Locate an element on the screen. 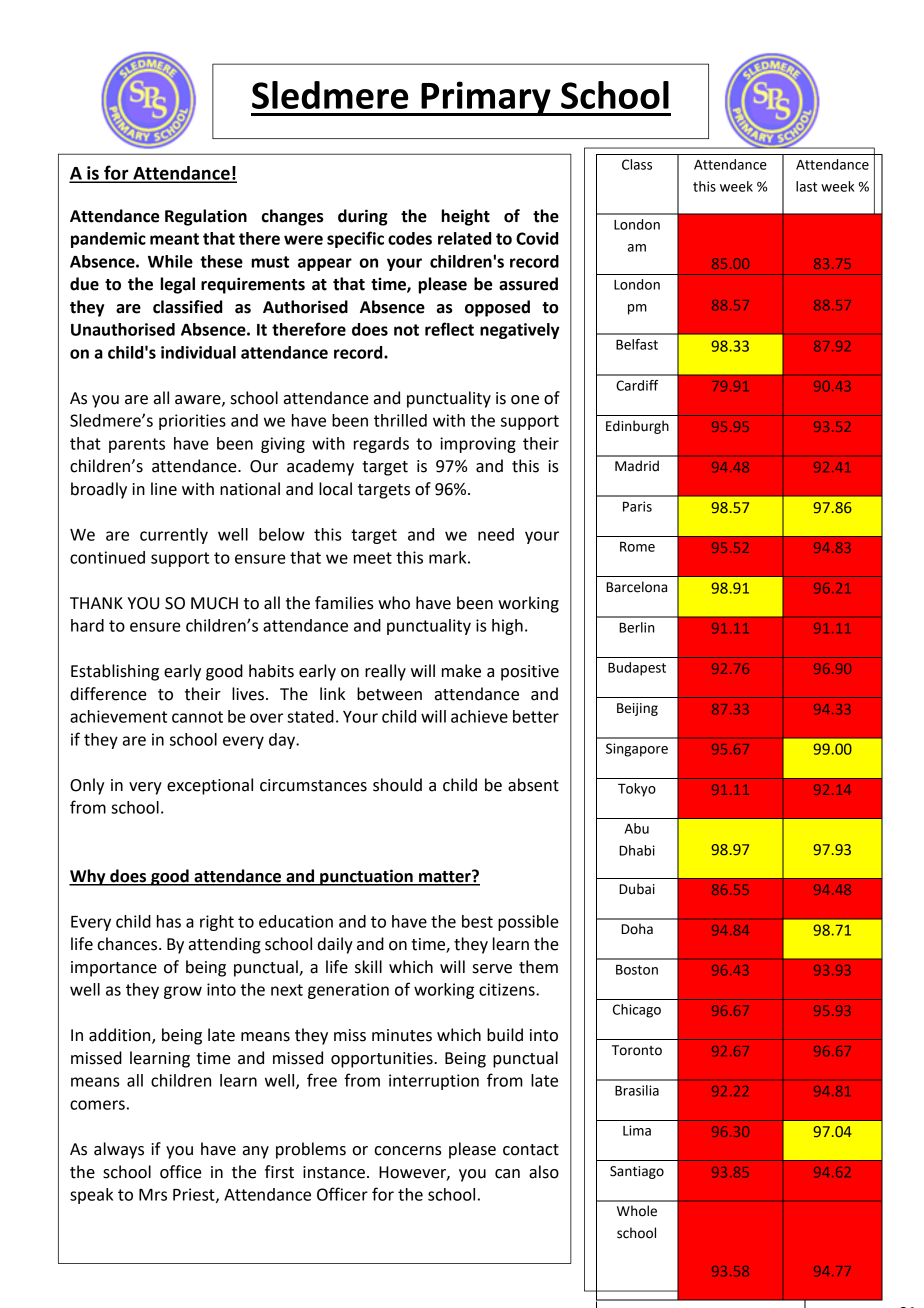 The height and width of the screenshot is (1308, 924). make is located at coordinates (461, 671).
